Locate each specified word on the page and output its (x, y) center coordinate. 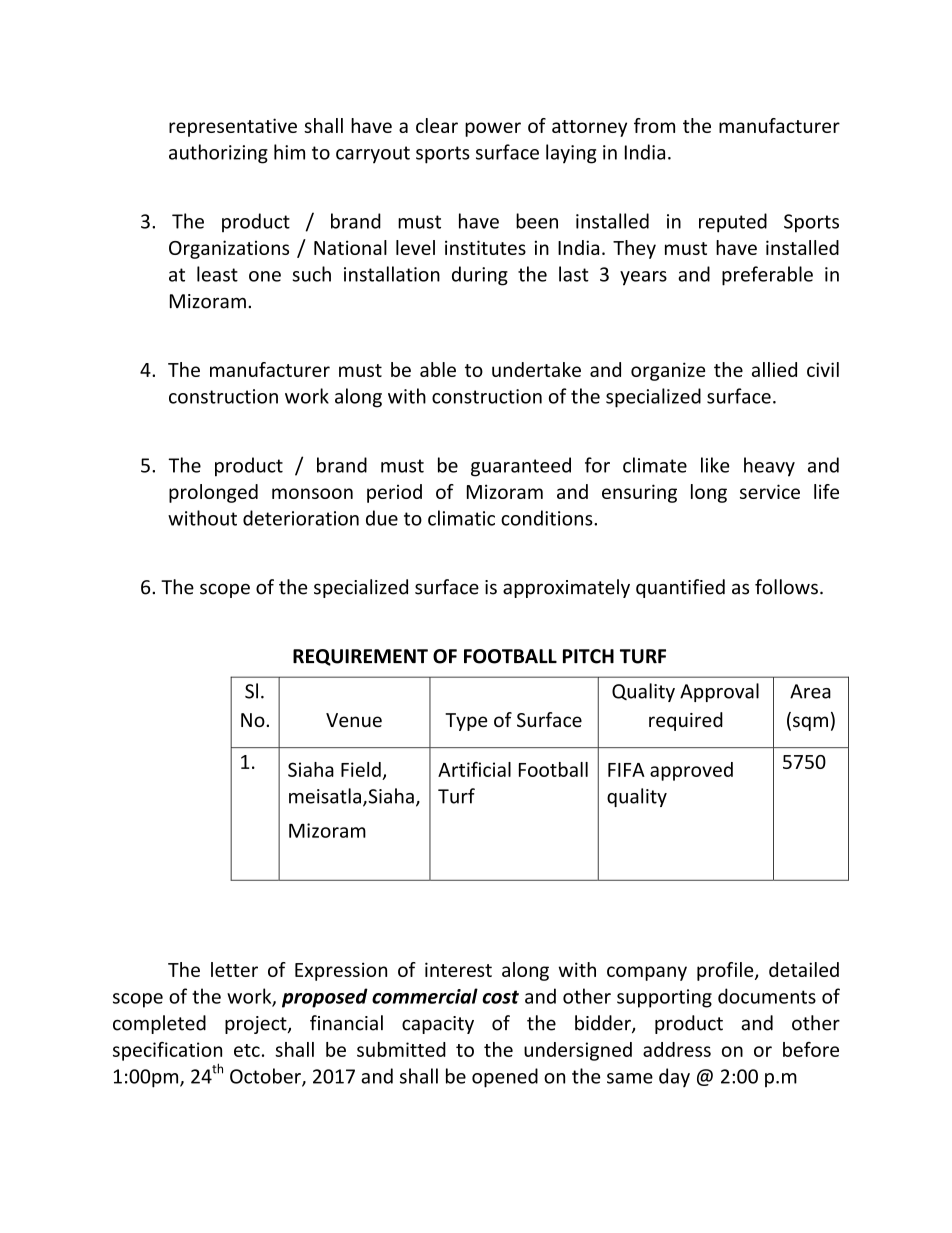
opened (505, 1078)
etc (247, 1050)
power (493, 129)
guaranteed (521, 467)
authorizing (218, 154)
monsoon (312, 493)
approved (691, 771)
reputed (733, 223)
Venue (354, 720)
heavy (769, 467)
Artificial (474, 769)
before (811, 1049)
